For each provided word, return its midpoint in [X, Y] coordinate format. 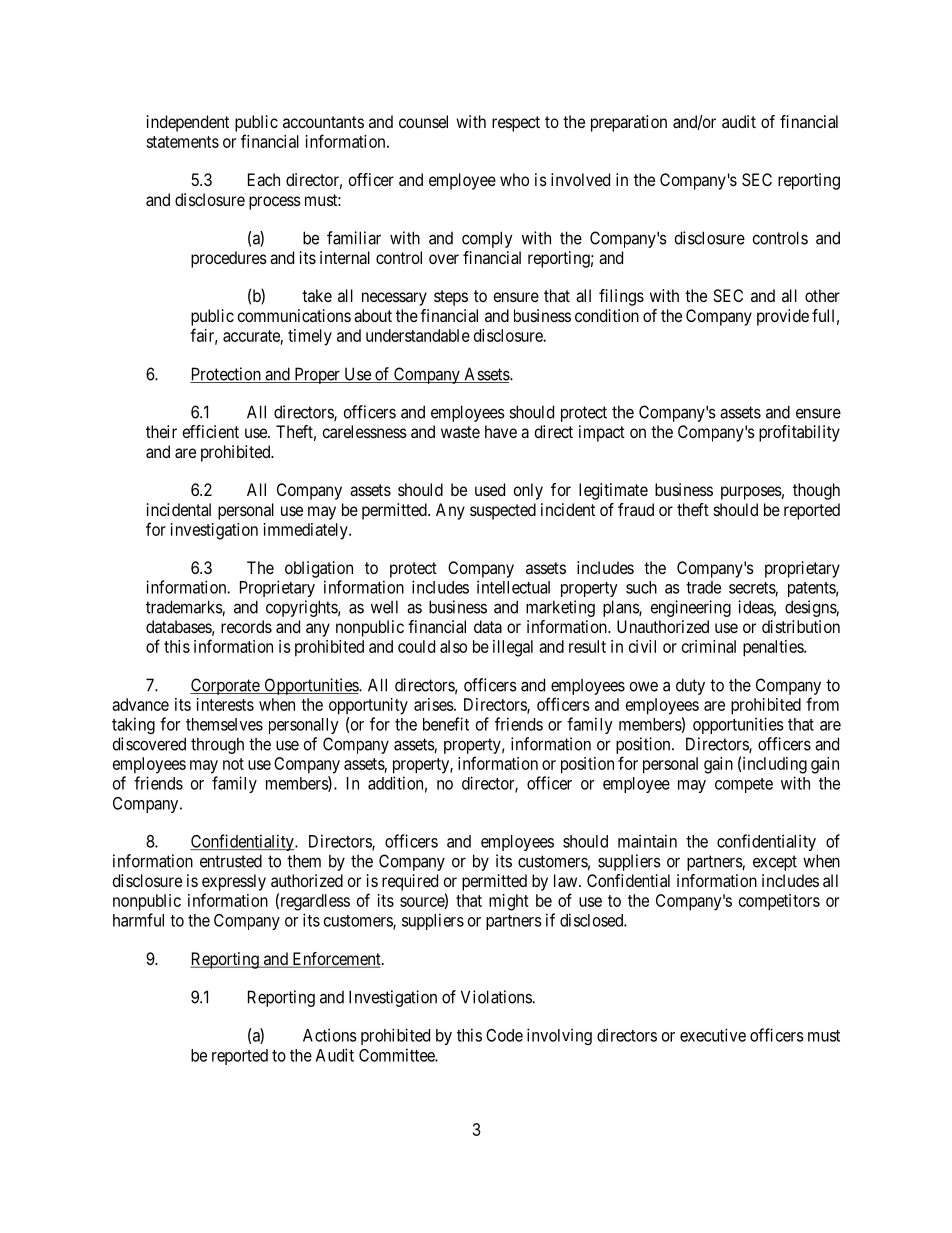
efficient [211, 431]
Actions [330, 1035]
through [217, 745]
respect [516, 124]
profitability [799, 433]
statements [182, 142]
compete [744, 785]
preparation [629, 123]
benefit [446, 724]
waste [460, 432]
